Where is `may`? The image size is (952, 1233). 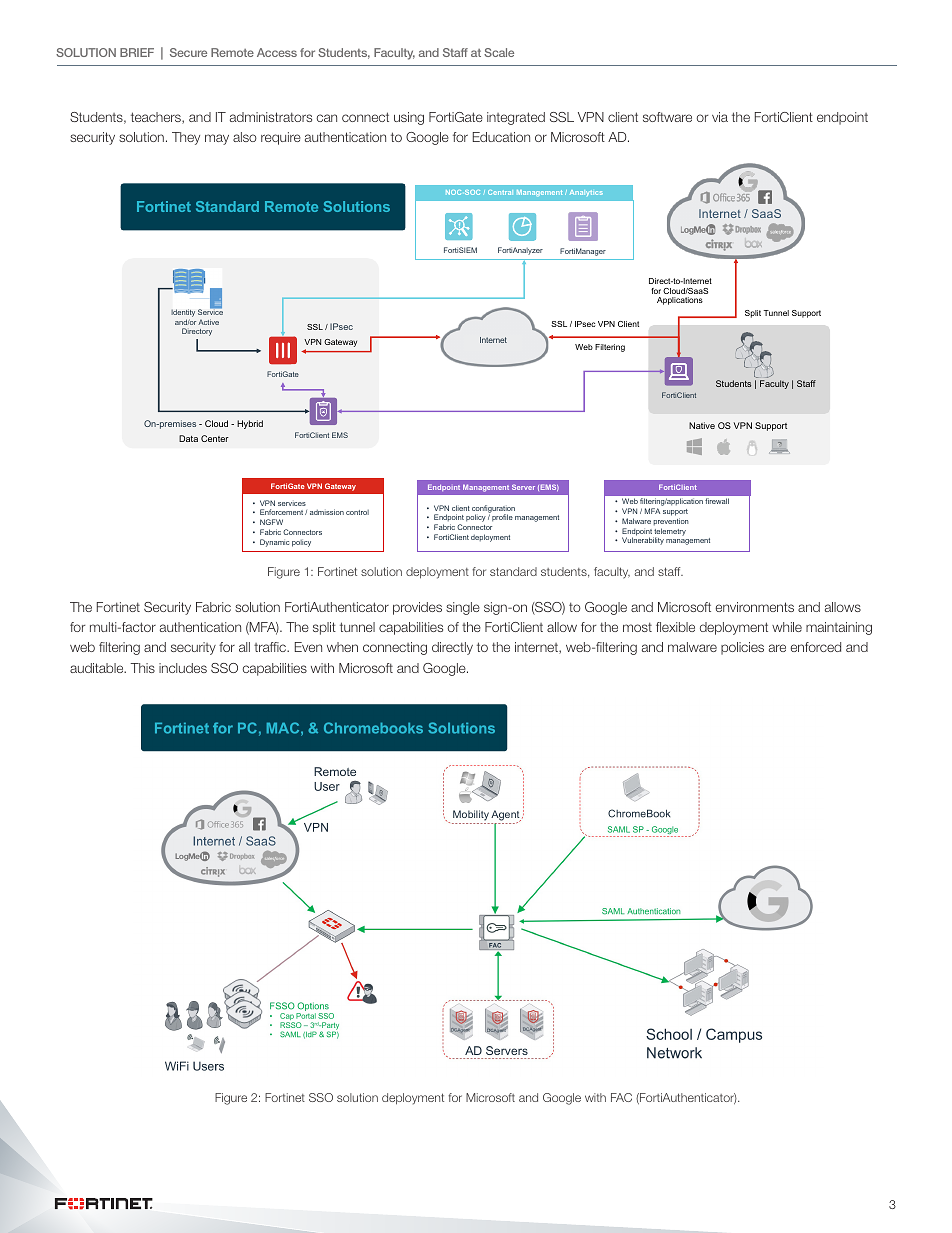 may is located at coordinates (217, 139).
